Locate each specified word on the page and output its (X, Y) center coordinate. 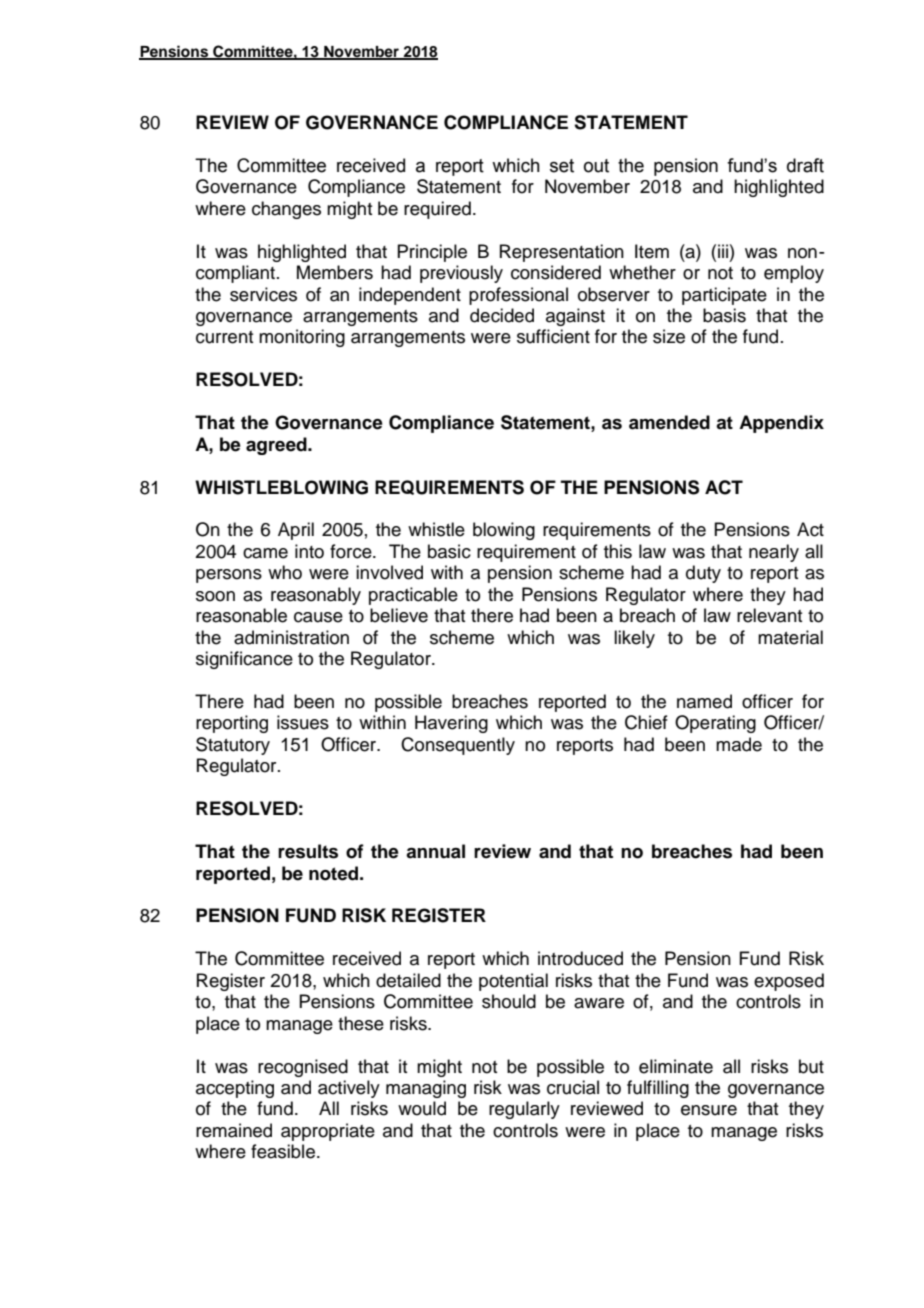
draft (805, 165)
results (308, 851)
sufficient (553, 336)
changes (286, 210)
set (562, 166)
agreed (277, 446)
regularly (524, 1110)
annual (435, 851)
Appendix (781, 424)
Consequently (458, 746)
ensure (709, 1110)
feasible (283, 1151)
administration (291, 637)
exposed (789, 982)
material (790, 637)
